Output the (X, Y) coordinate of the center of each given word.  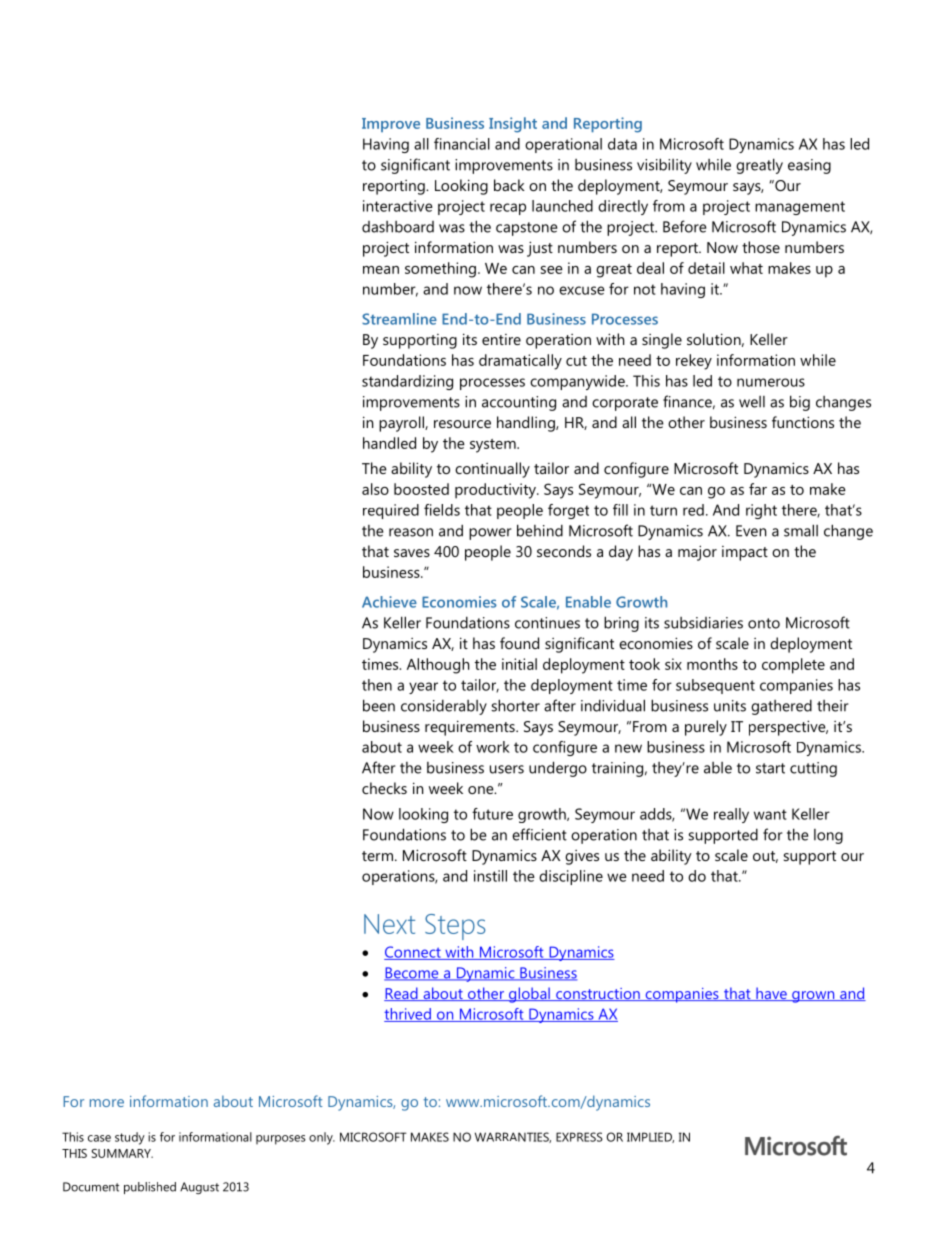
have (771, 994)
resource (462, 424)
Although (438, 666)
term (377, 856)
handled (389, 443)
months (712, 664)
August (199, 1188)
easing (809, 166)
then (377, 685)
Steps (455, 927)
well (752, 402)
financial (462, 144)
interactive (398, 206)
